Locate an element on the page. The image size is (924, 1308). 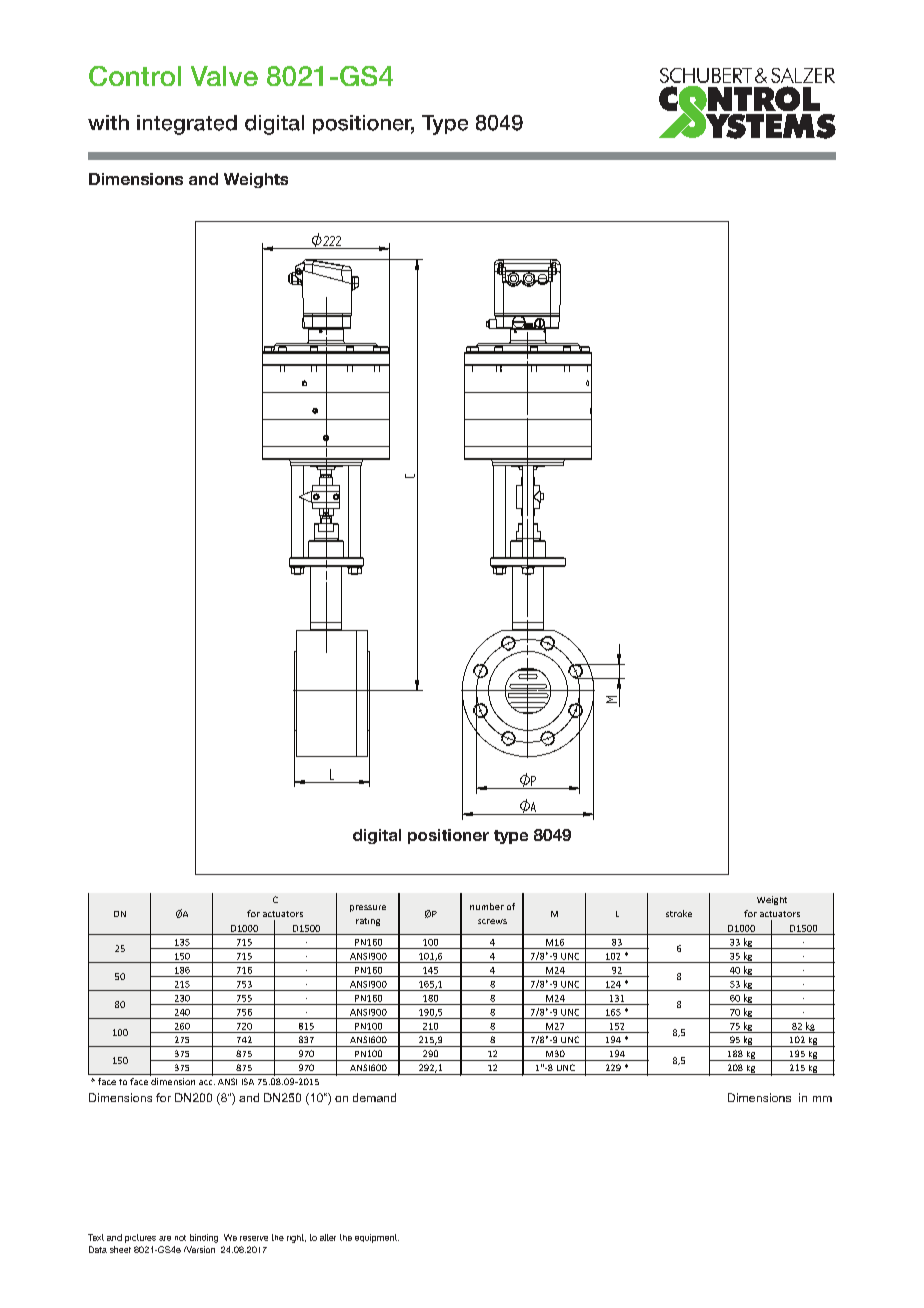
with is located at coordinates (108, 122).
